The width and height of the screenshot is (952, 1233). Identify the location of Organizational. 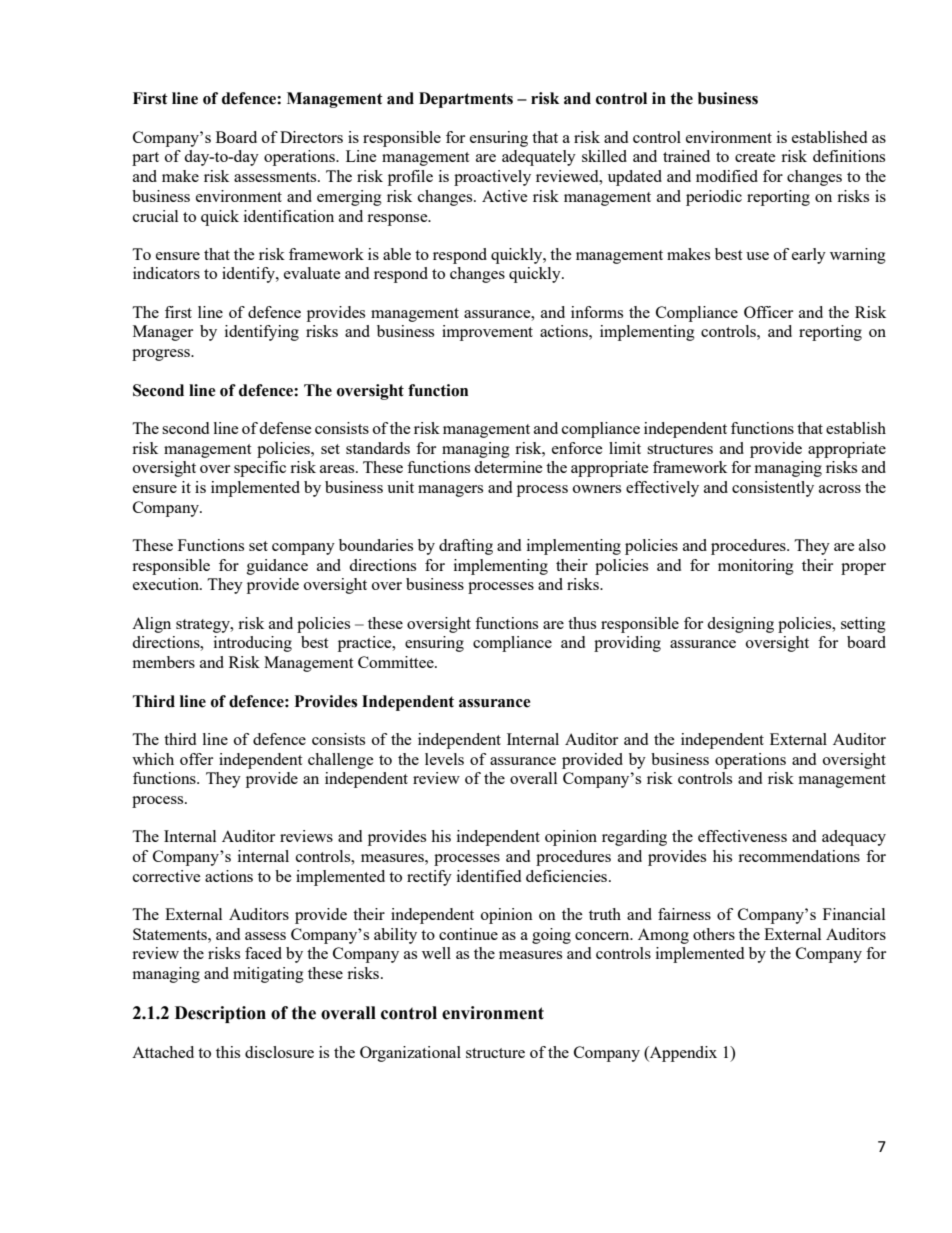
(410, 1054).
